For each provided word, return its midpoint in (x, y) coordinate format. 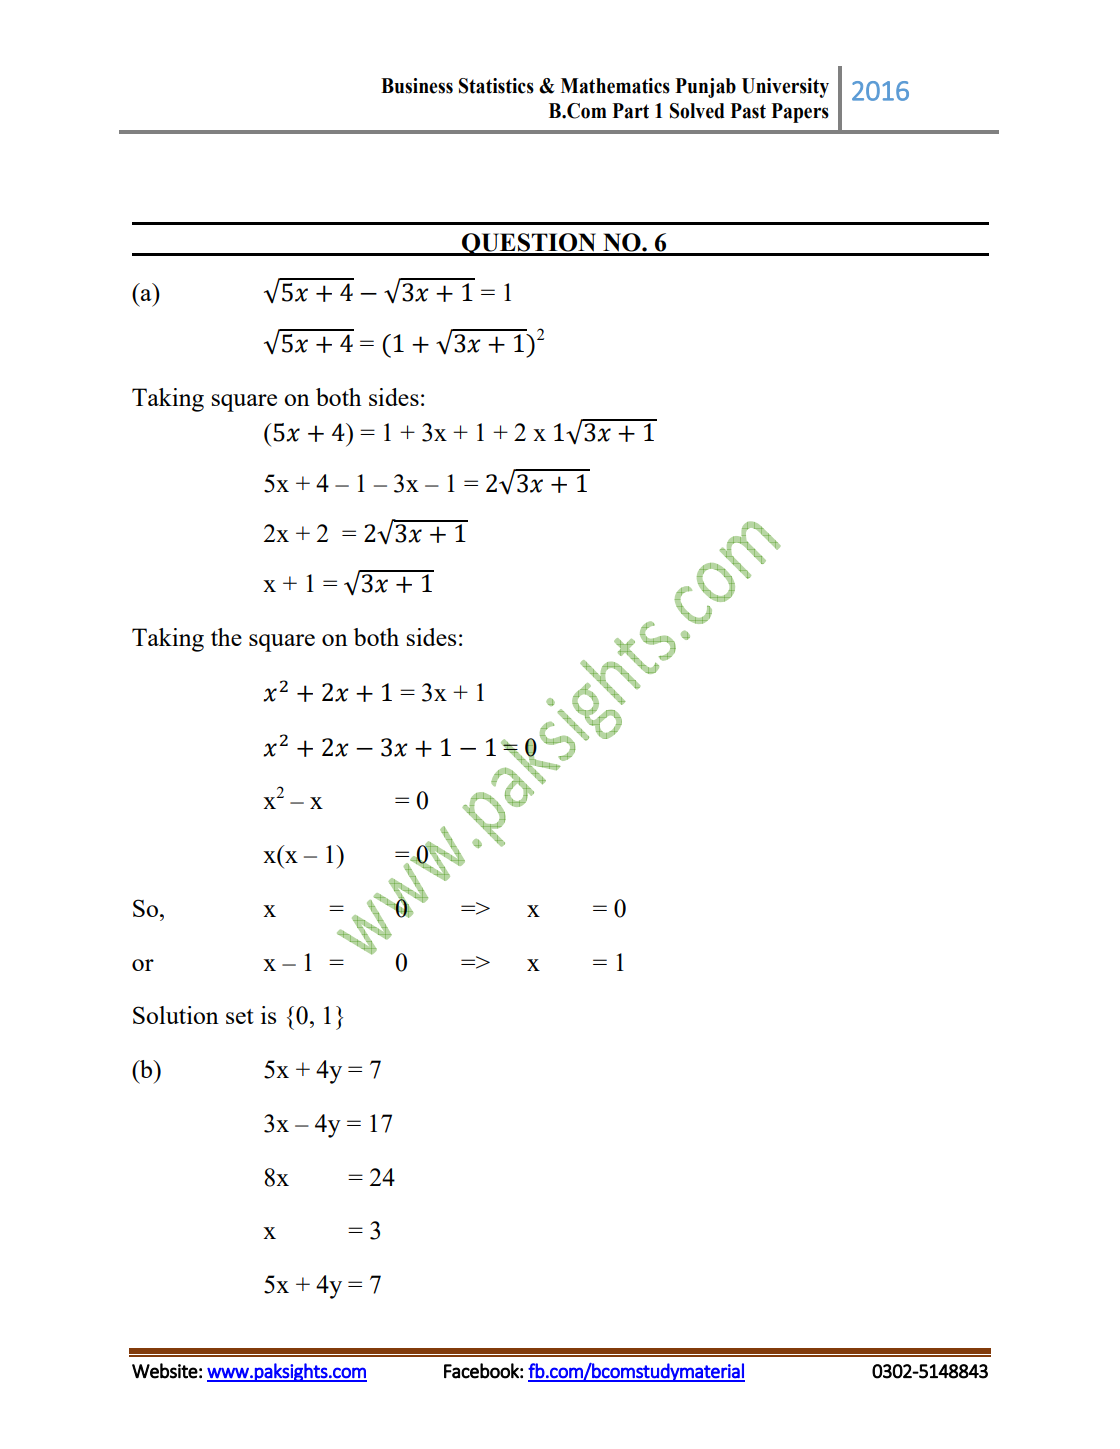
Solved (697, 111)
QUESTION (529, 244)
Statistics (496, 86)
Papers (800, 113)
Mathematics (615, 86)
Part (630, 111)
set (239, 1016)
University (785, 88)
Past (748, 111)
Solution (176, 1015)
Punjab (705, 88)
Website (165, 1371)
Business (417, 86)
